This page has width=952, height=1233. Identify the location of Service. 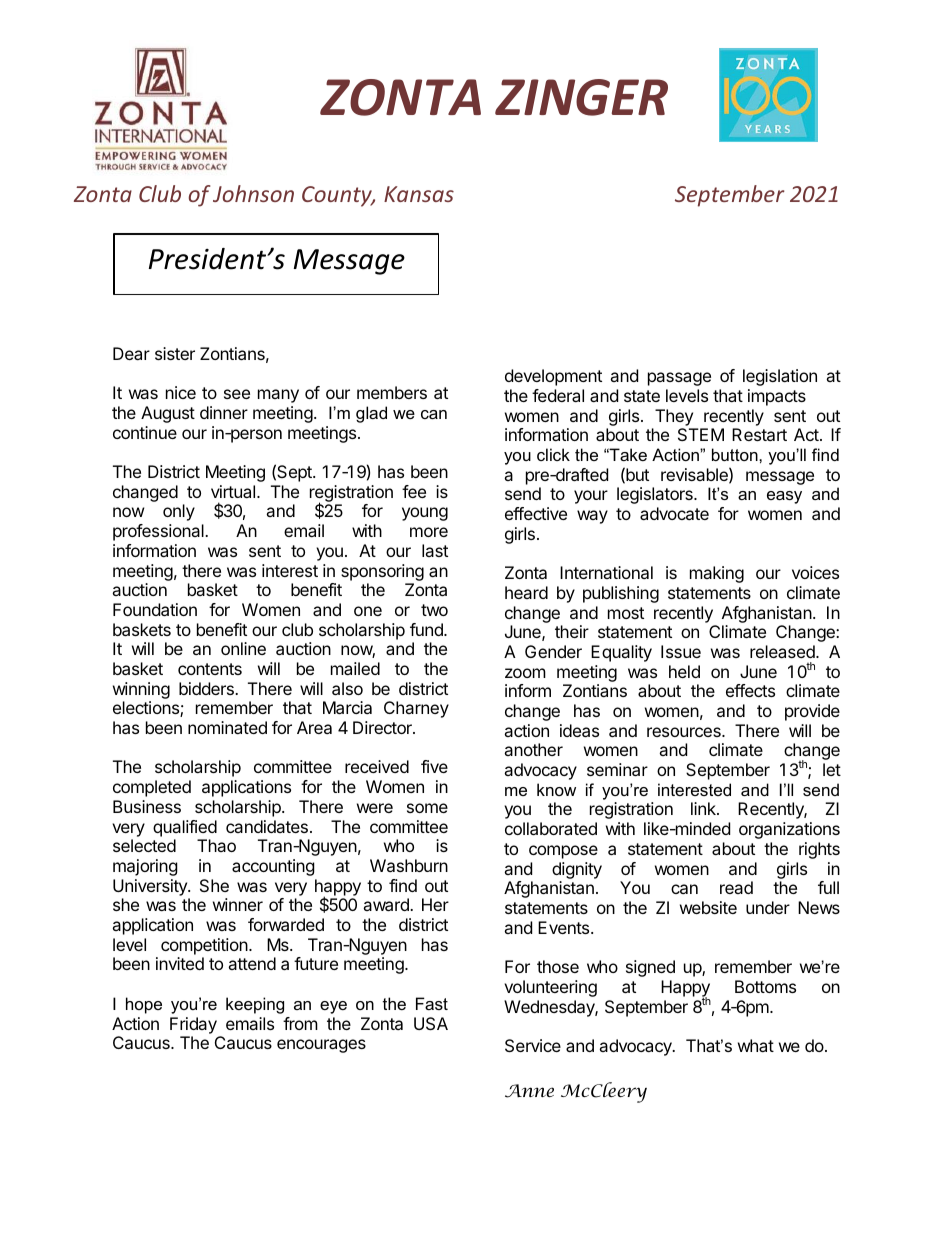
(533, 1045).
